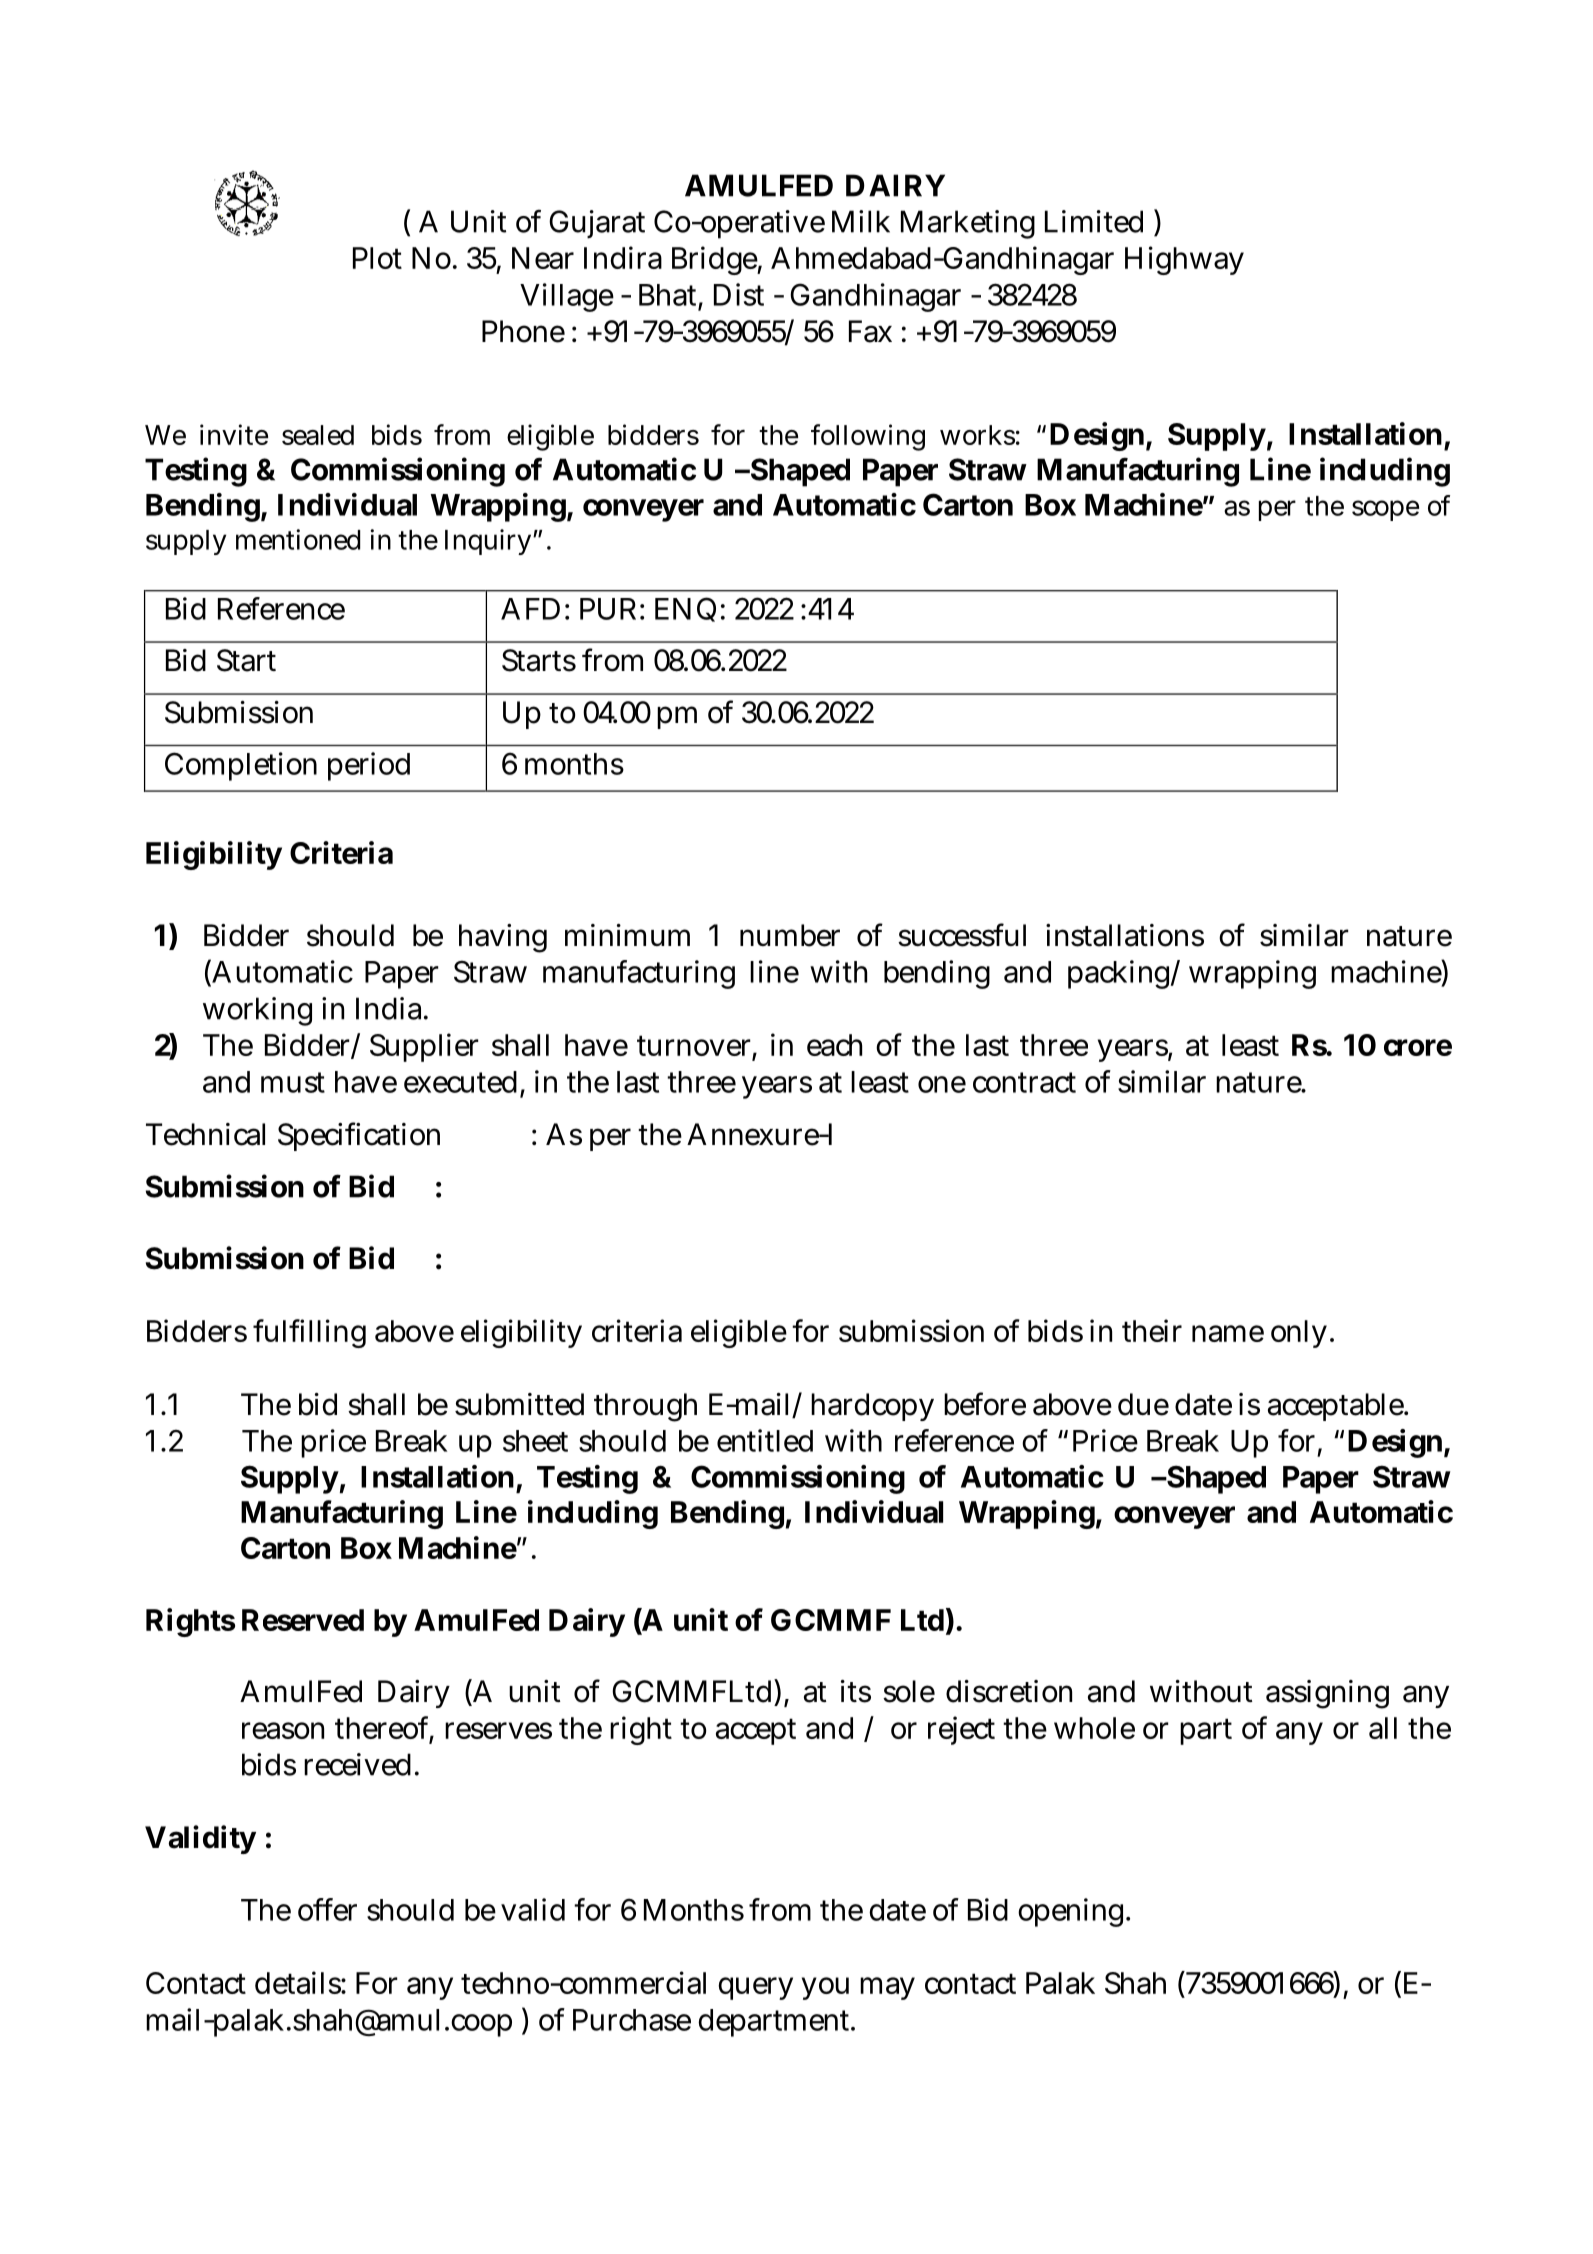 The image size is (1593, 2254). I want to click on offer, so click(327, 1909).
